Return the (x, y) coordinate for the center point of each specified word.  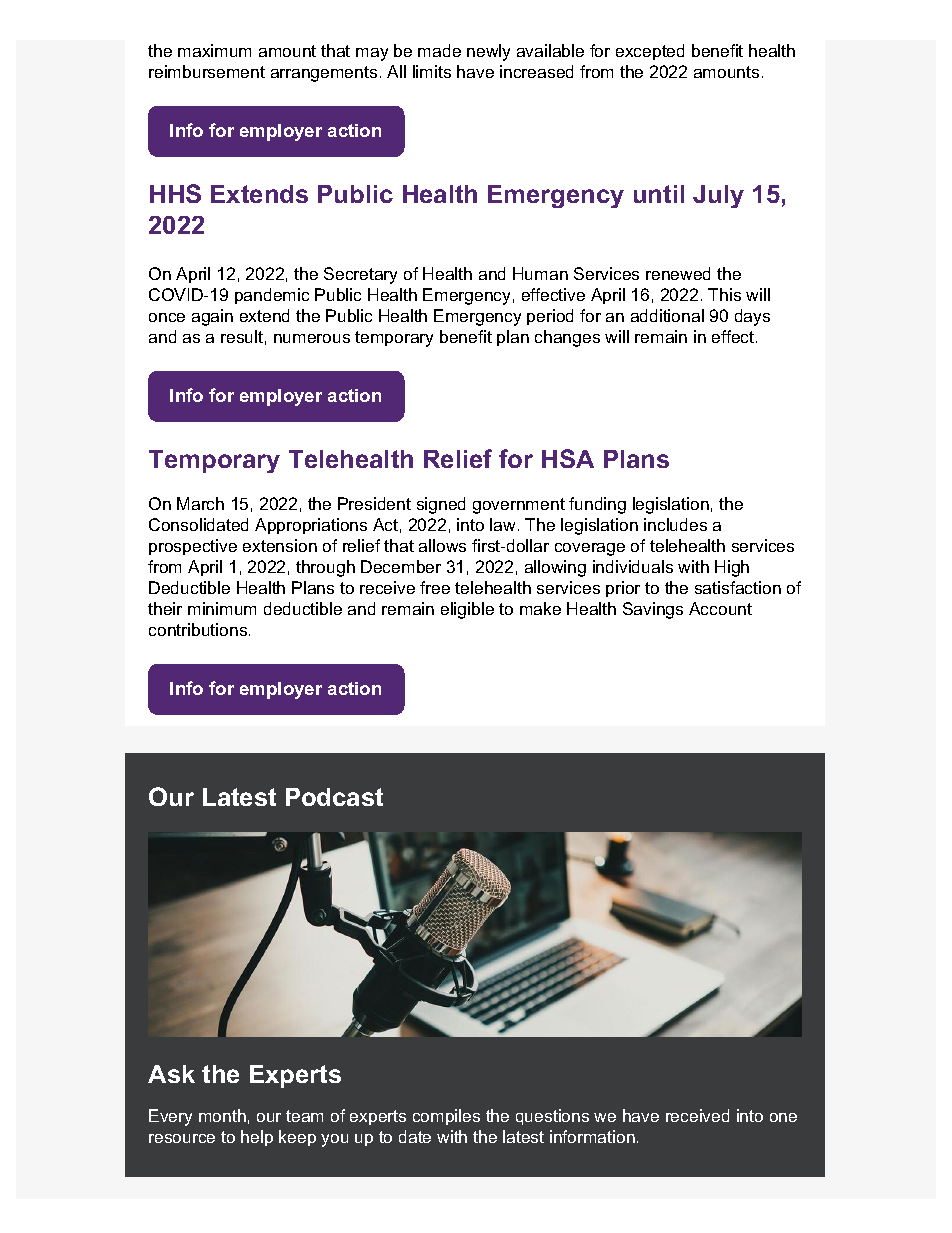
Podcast (334, 797)
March (200, 503)
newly (488, 52)
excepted (650, 52)
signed (441, 505)
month (222, 1115)
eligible (467, 610)
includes (675, 524)
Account (720, 608)
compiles (446, 1117)
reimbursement (207, 71)
